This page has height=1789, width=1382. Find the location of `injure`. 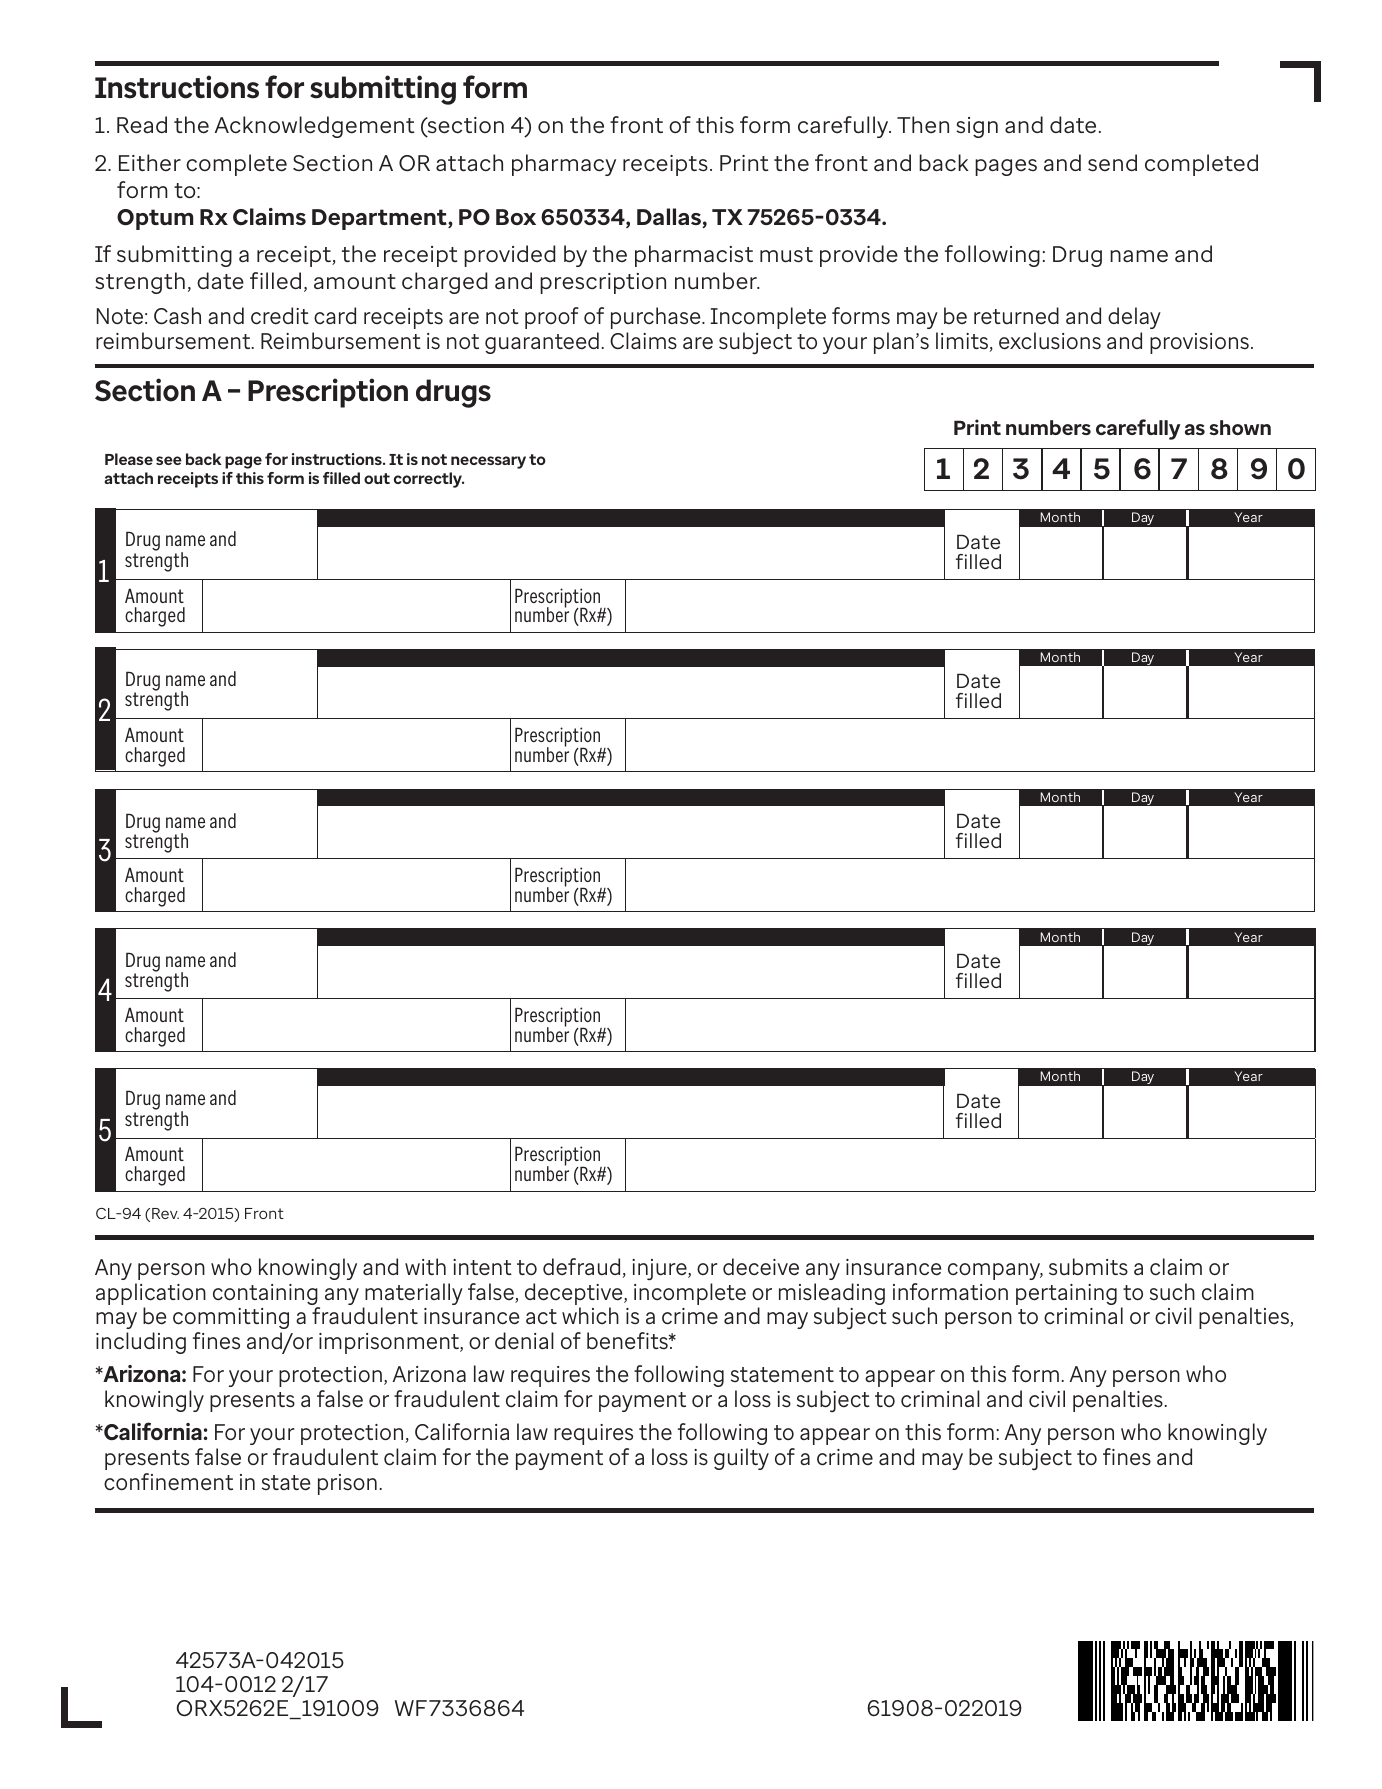

injure is located at coordinates (660, 1270).
